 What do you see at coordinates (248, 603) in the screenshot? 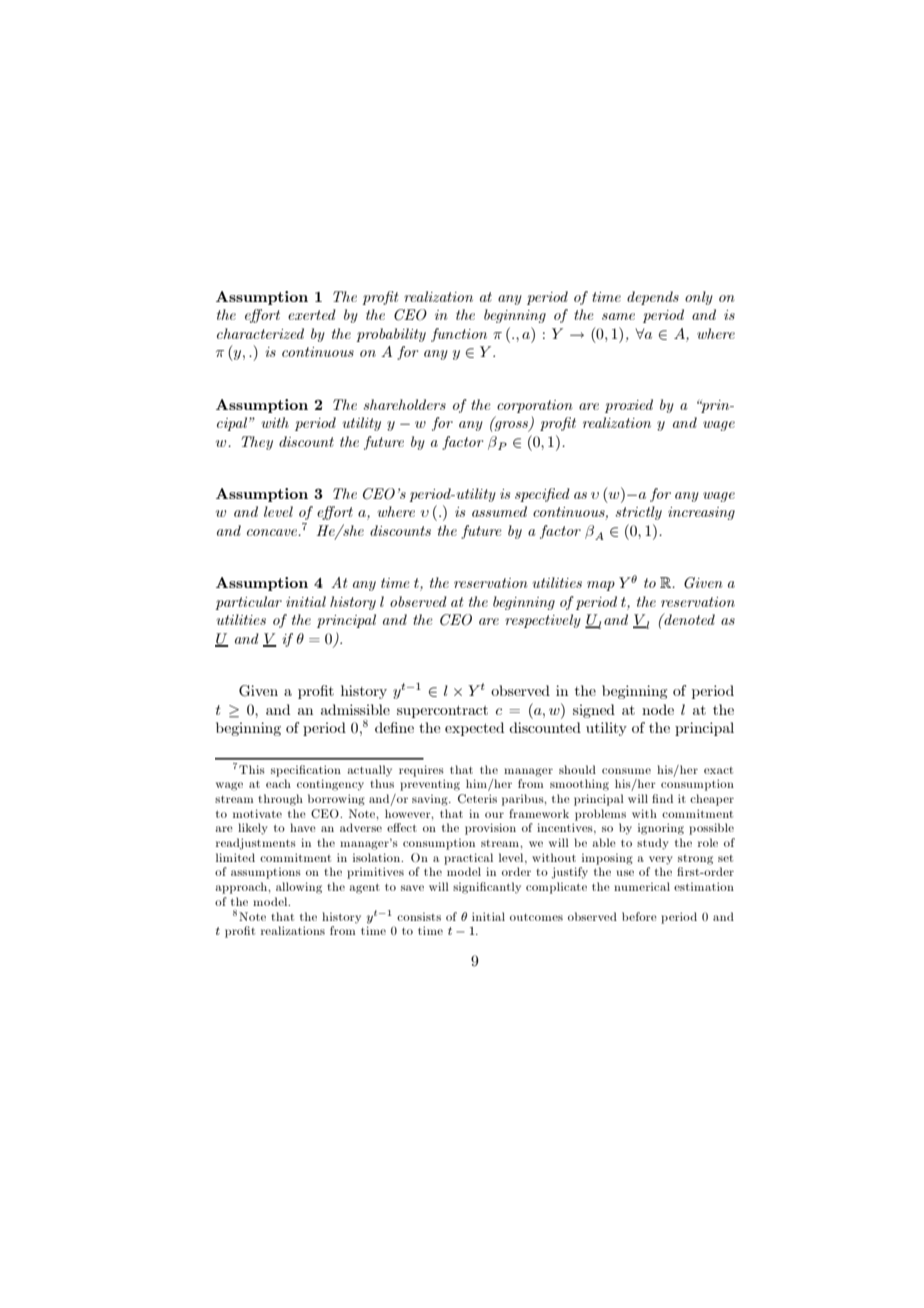
I see `particular` at bounding box center [248, 603].
